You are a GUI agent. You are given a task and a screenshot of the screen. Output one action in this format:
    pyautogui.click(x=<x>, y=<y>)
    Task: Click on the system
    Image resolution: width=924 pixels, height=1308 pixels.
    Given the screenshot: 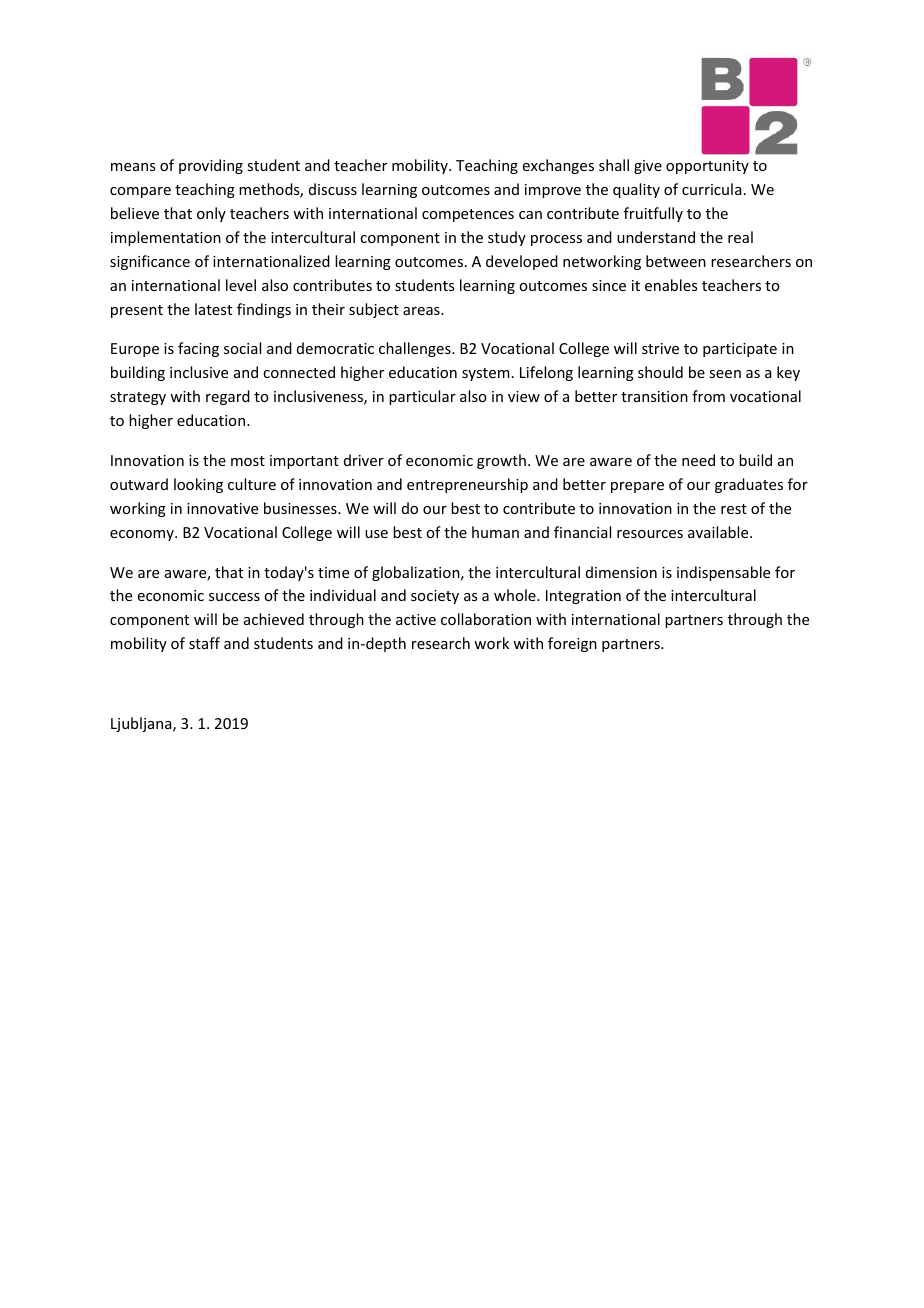 What is the action you would take?
    pyautogui.click(x=486, y=374)
